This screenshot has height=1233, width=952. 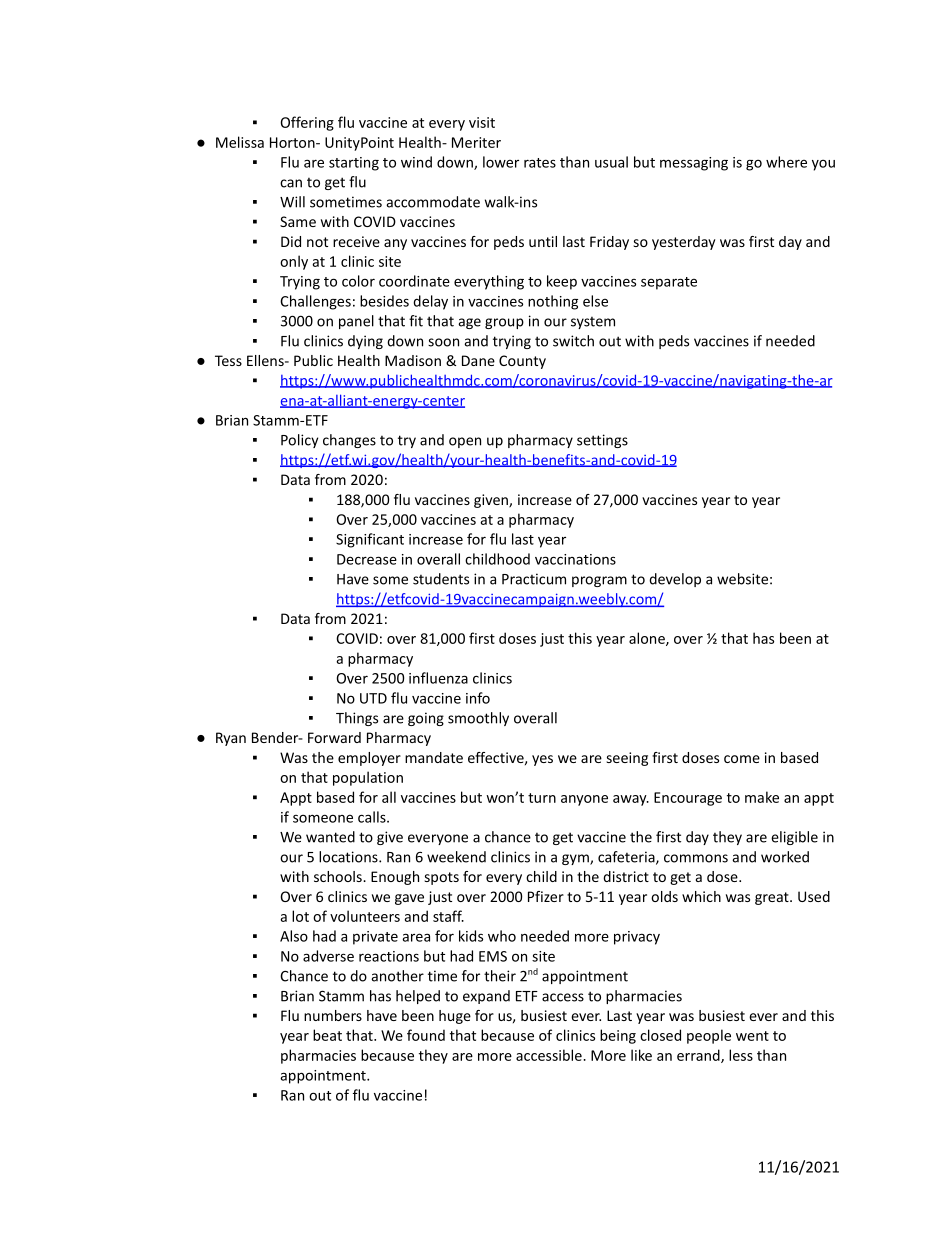 What do you see at coordinates (478, 719) in the screenshot?
I see `smoothly` at bounding box center [478, 719].
